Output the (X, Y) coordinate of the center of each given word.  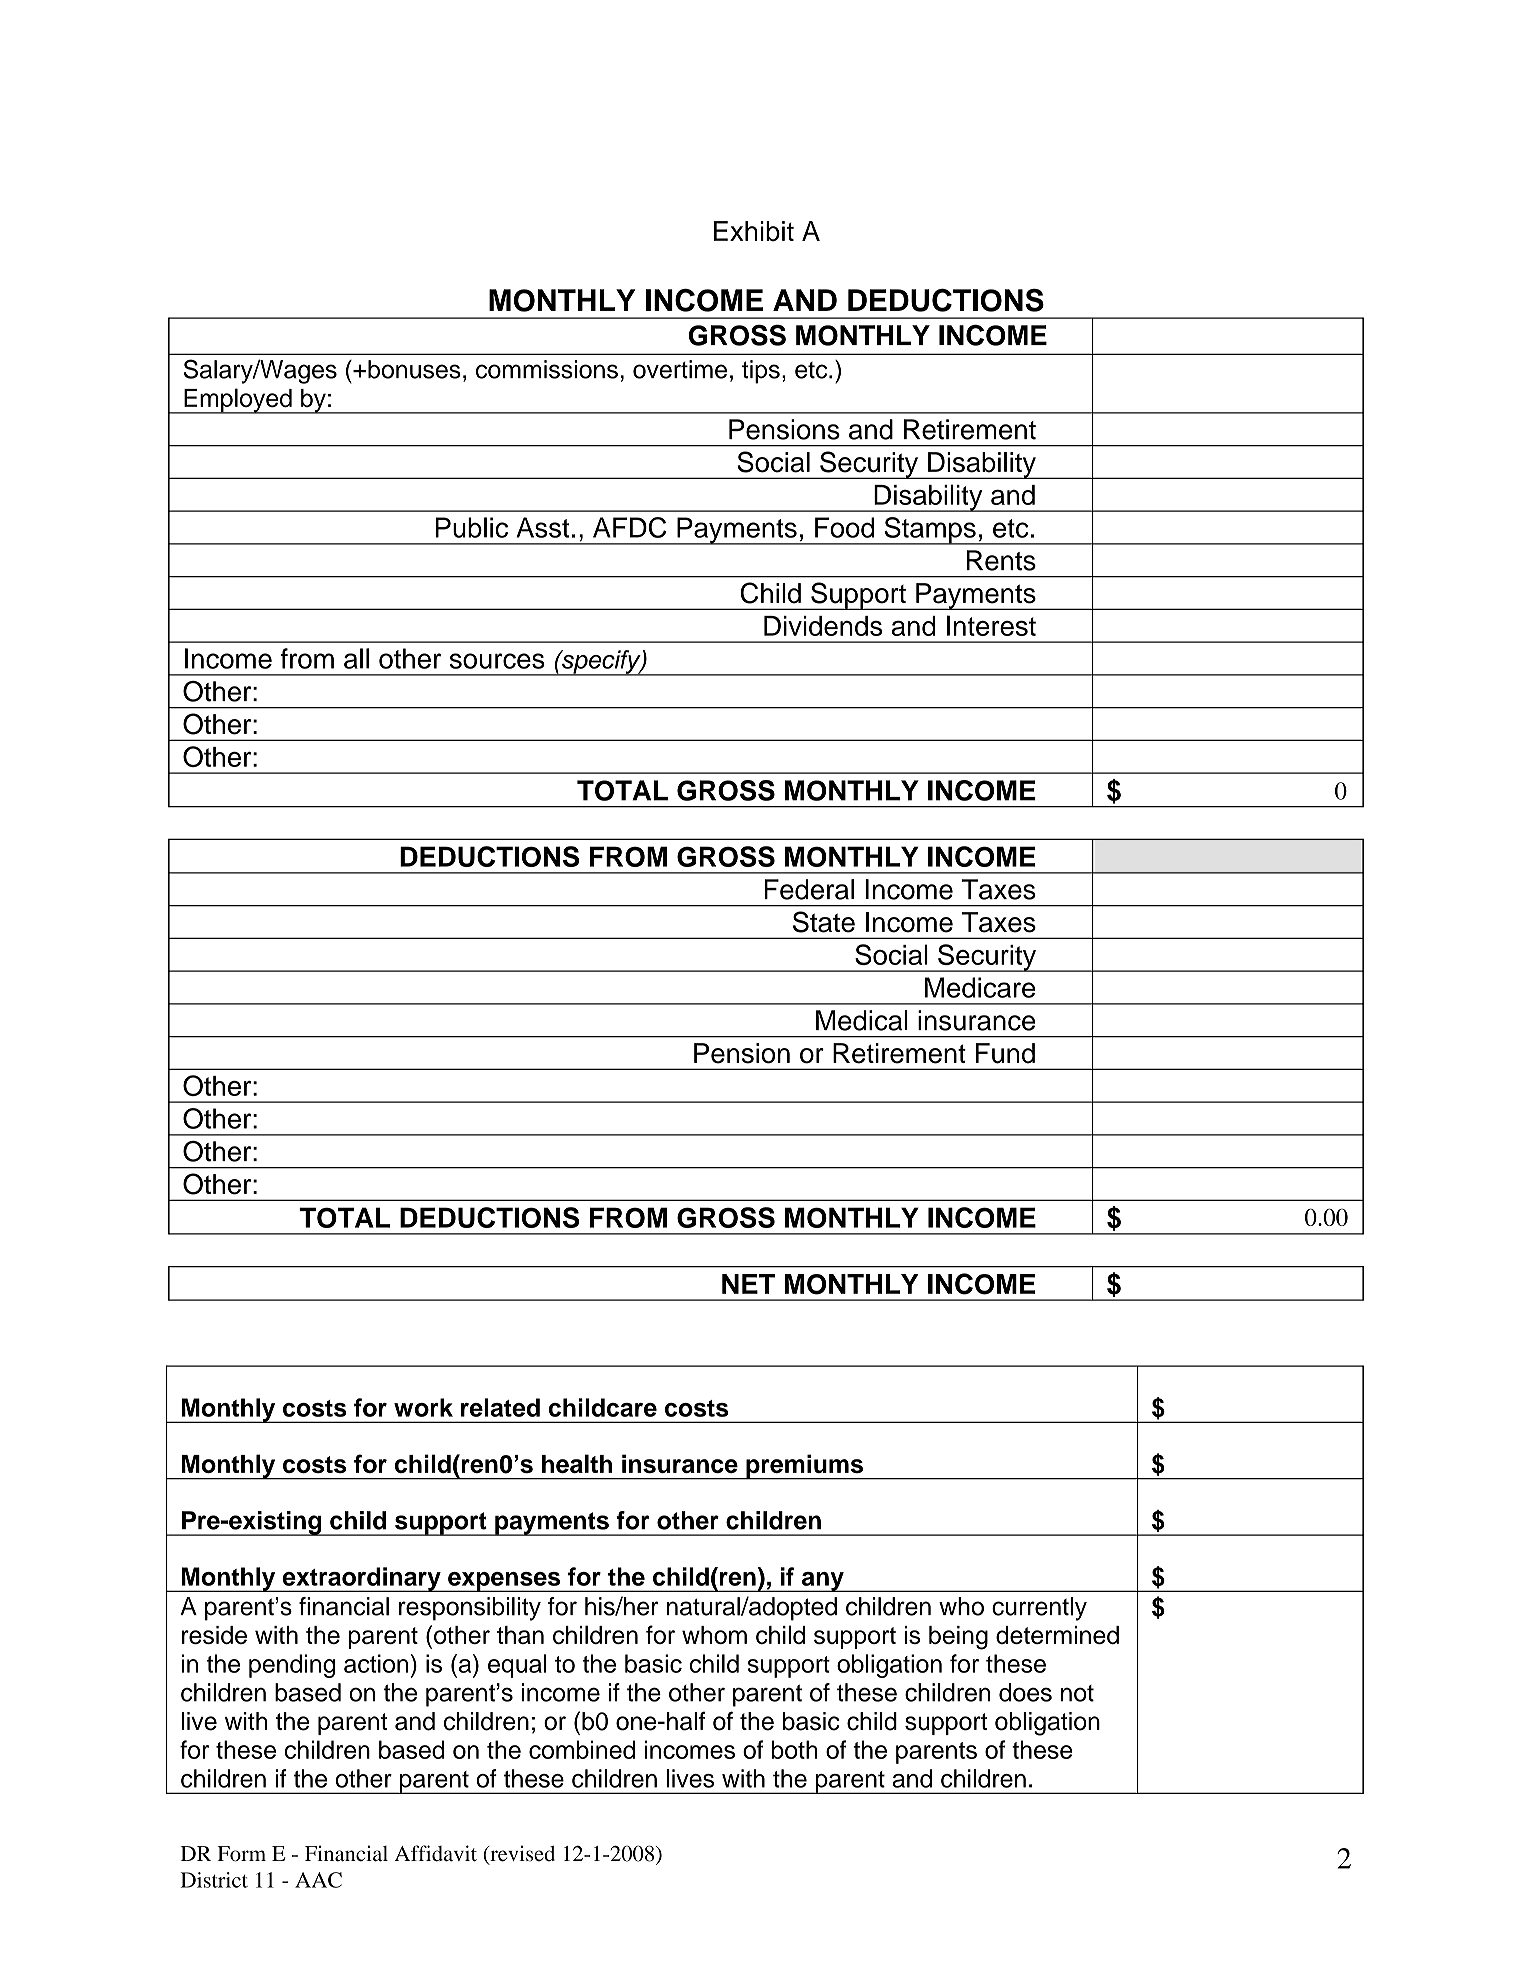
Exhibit (754, 231)
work (423, 1407)
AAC (318, 1880)
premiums (804, 1467)
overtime (680, 369)
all (356, 658)
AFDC (630, 527)
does (1025, 1692)
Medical (862, 1020)
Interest (991, 625)
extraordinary (361, 1579)
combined (582, 1749)
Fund (1005, 1053)
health (577, 1463)
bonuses (414, 369)
